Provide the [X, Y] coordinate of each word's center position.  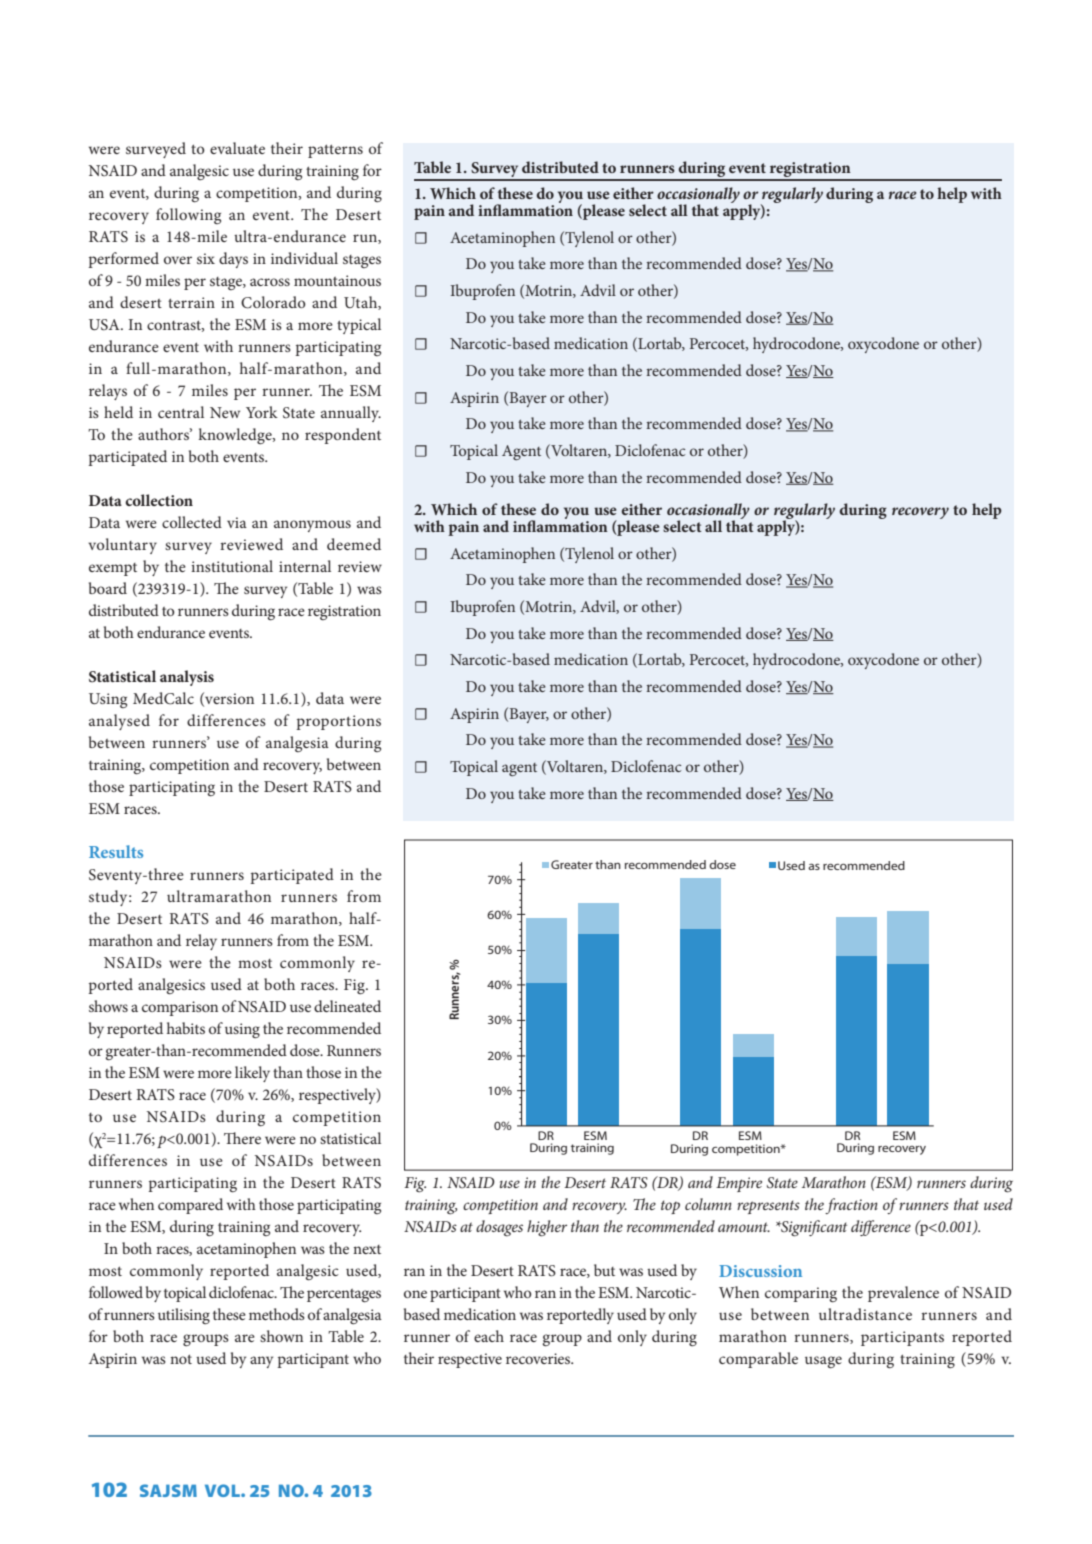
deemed [354, 544]
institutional [232, 566]
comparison [180, 1008]
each [489, 1336]
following [188, 216]
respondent [343, 436]
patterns [335, 151]
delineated [347, 1006]
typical [359, 326]
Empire [739, 1184]
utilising [184, 1316]
